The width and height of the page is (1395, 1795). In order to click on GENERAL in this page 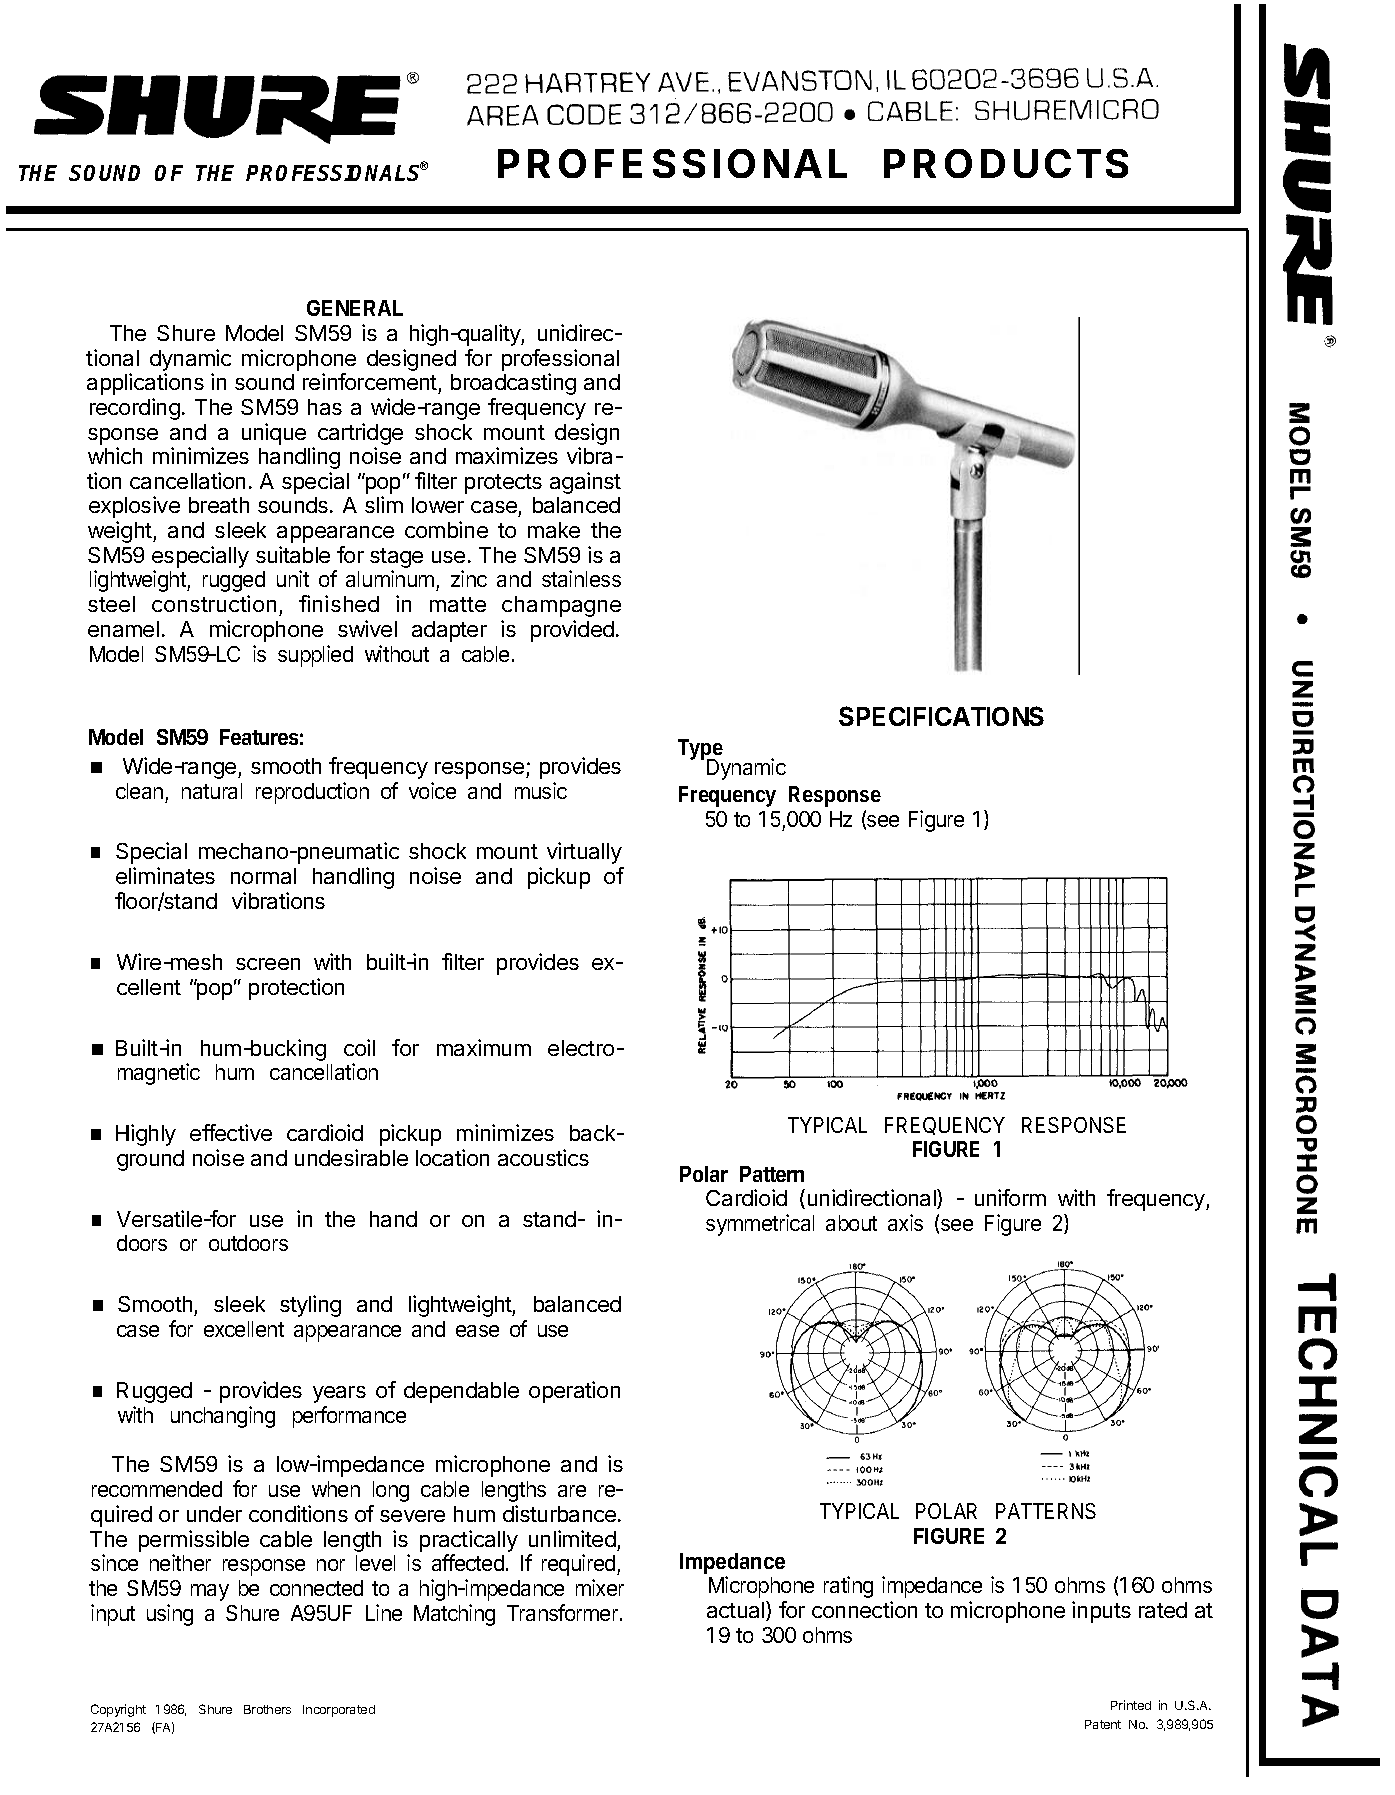, I will do `click(355, 308)`.
